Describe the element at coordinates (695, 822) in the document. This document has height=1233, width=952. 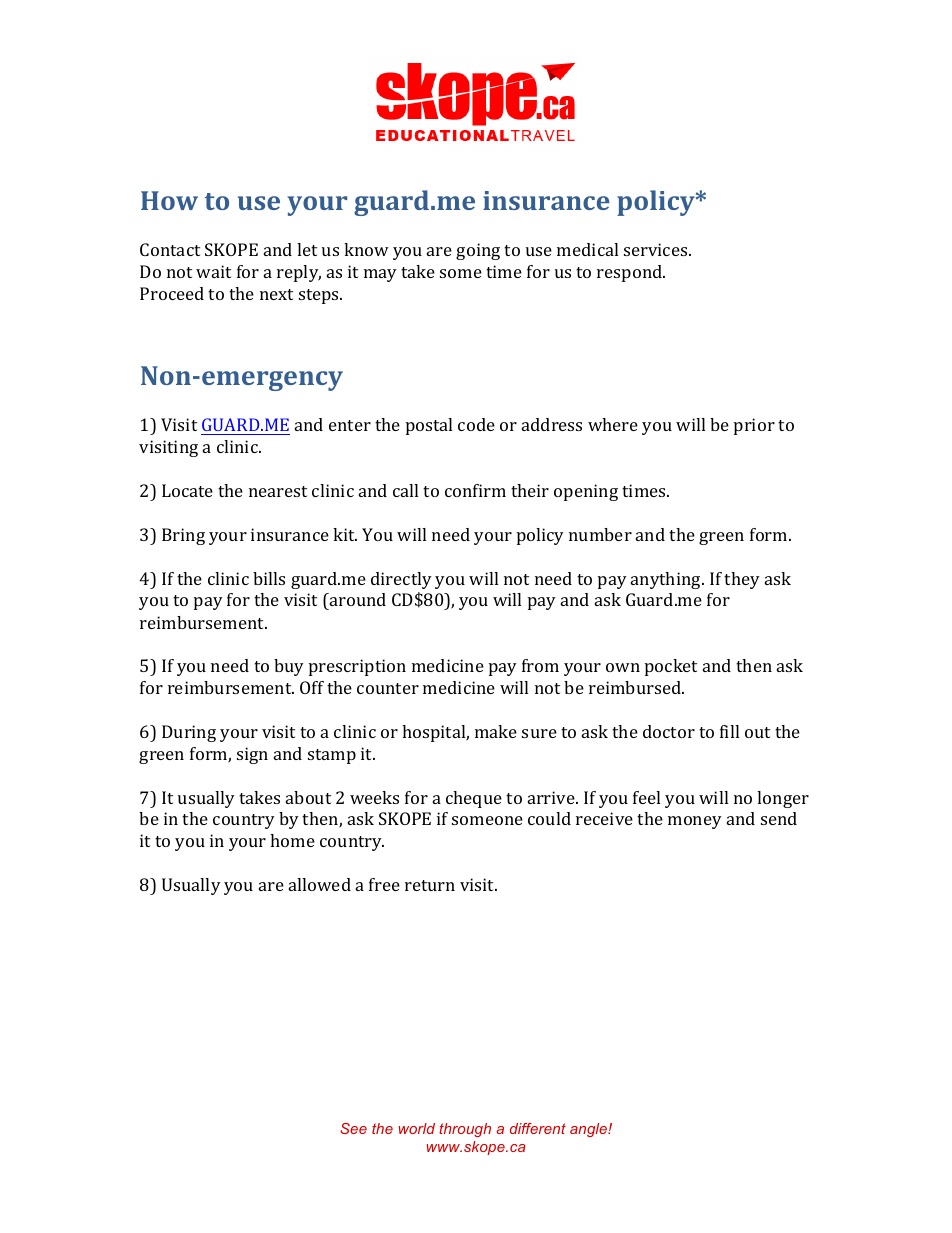
I see `money` at that location.
